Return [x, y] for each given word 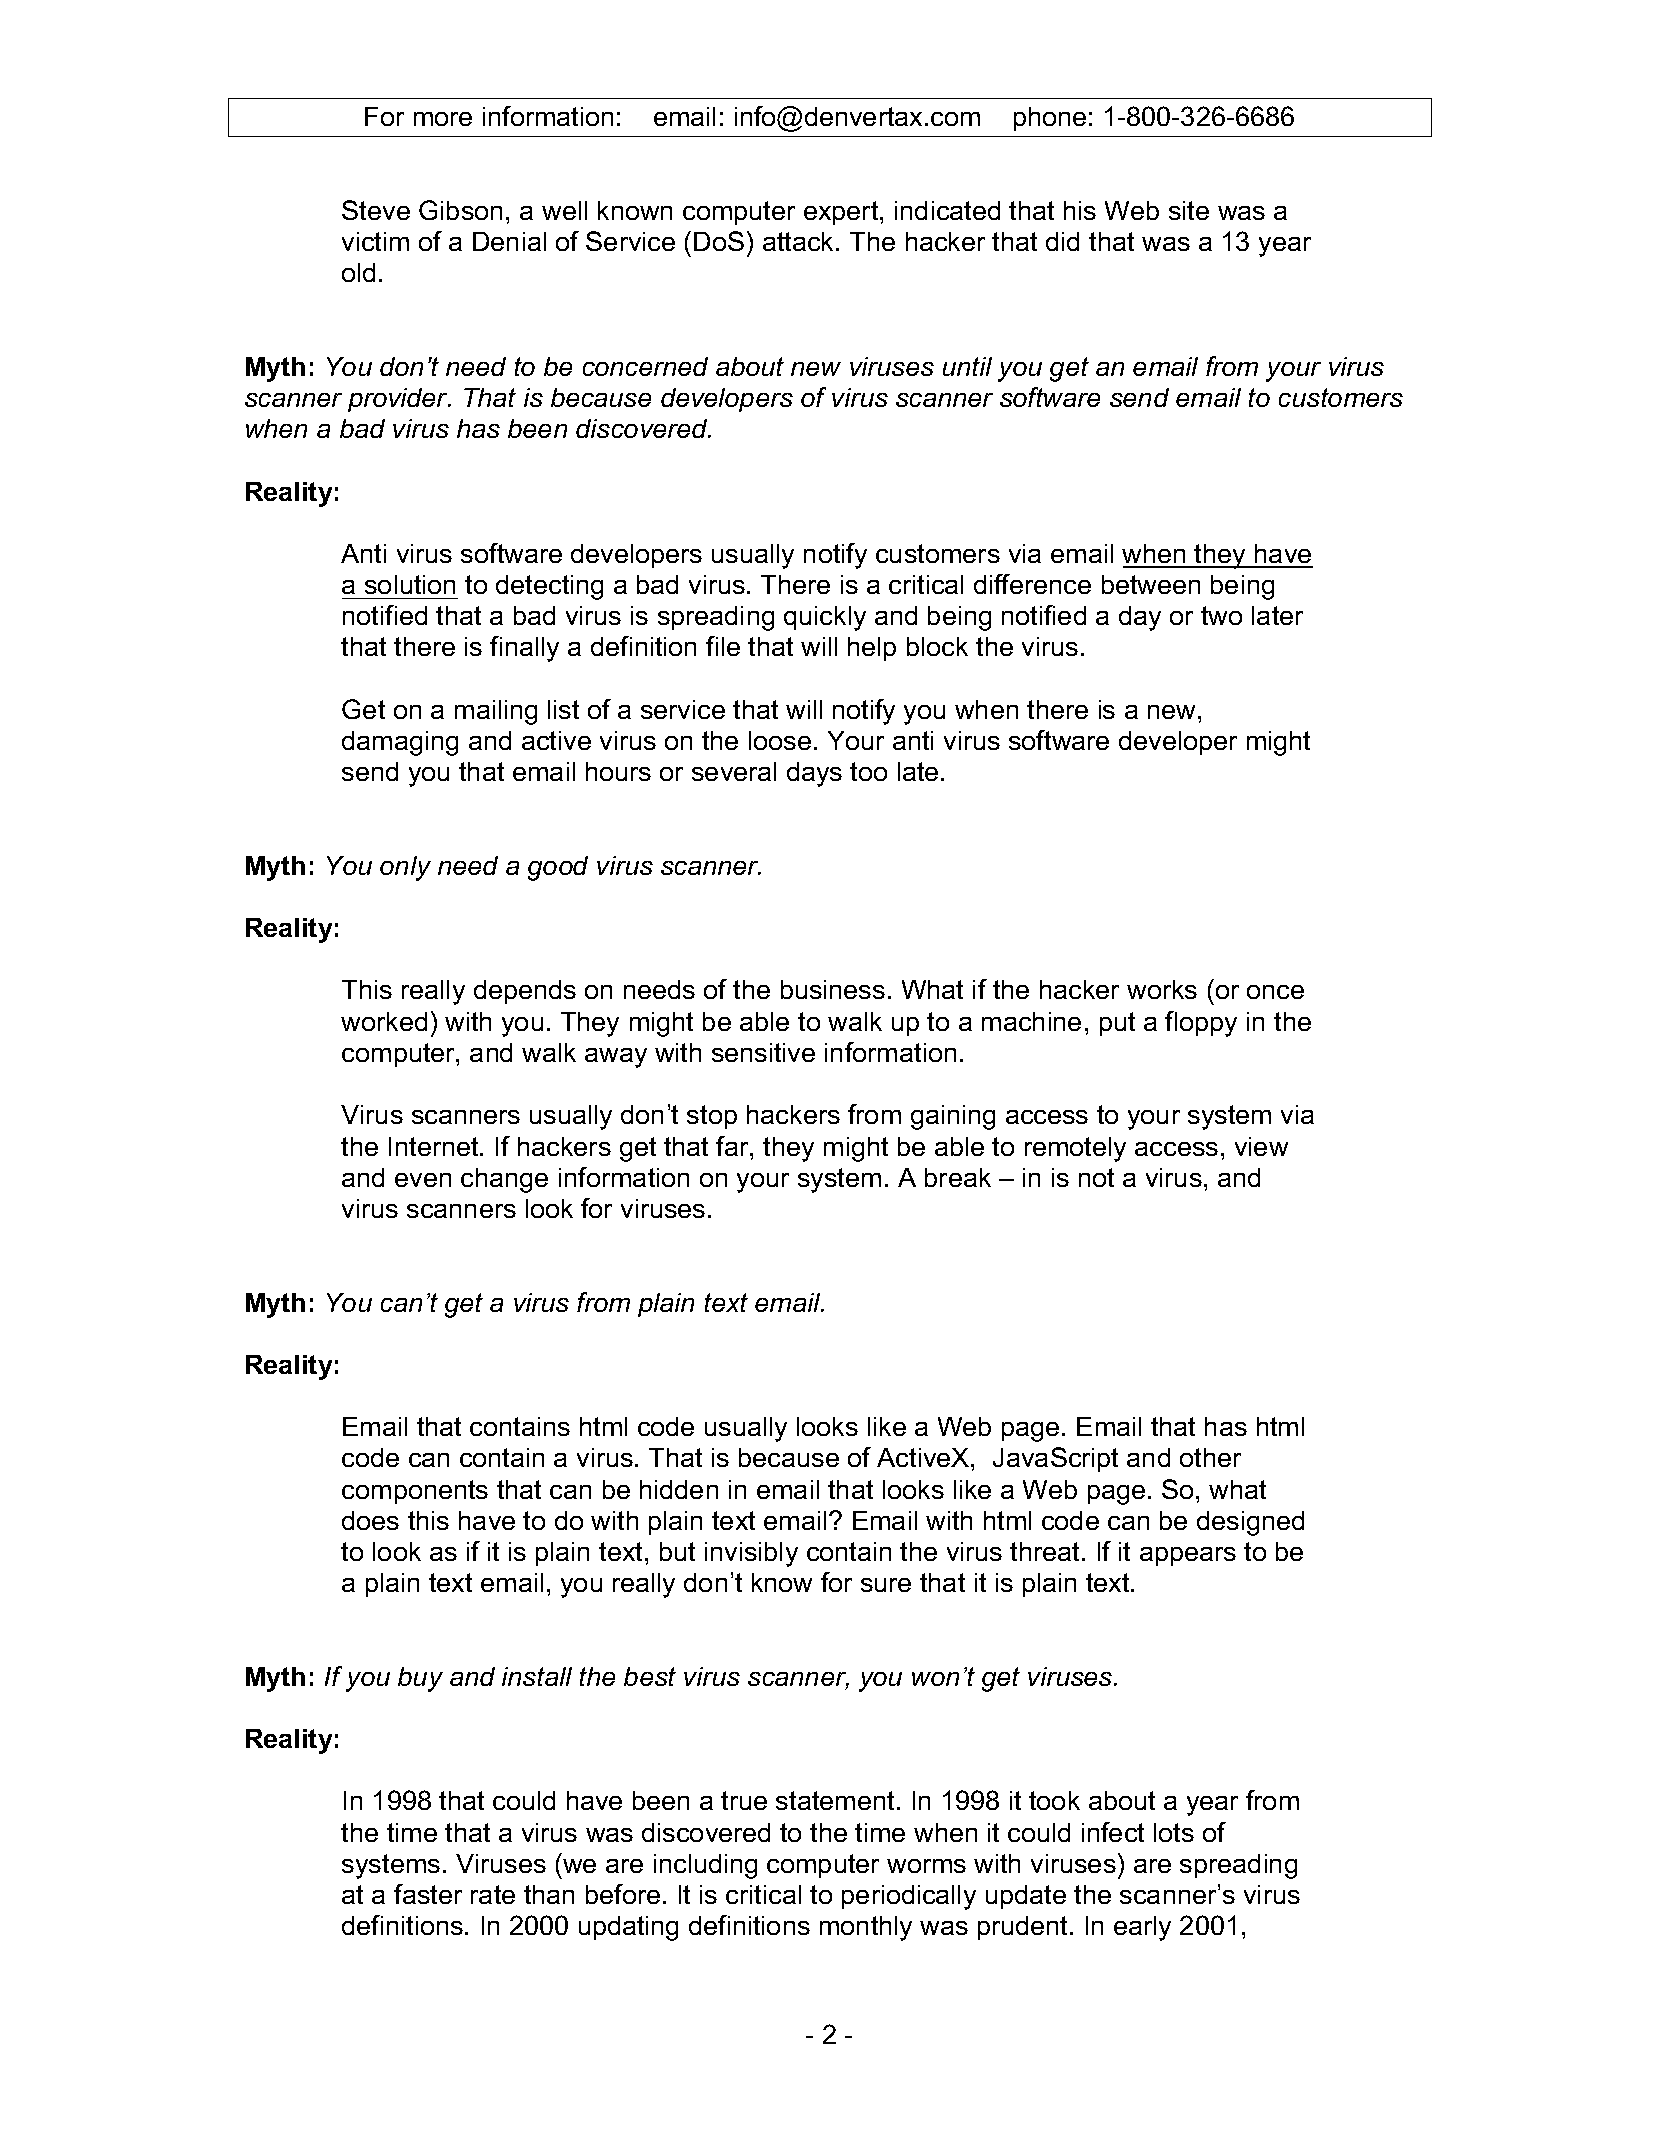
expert [842, 213]
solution [410, 584]
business [833, 989]
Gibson [460, 210]
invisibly [751, 1554]
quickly [825, 618]
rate [493, 1894]
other [1210, 1457]
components [415, 1492]
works [1162, 989]
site [1189, 210]
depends [525, 992]
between [1151, 584]
